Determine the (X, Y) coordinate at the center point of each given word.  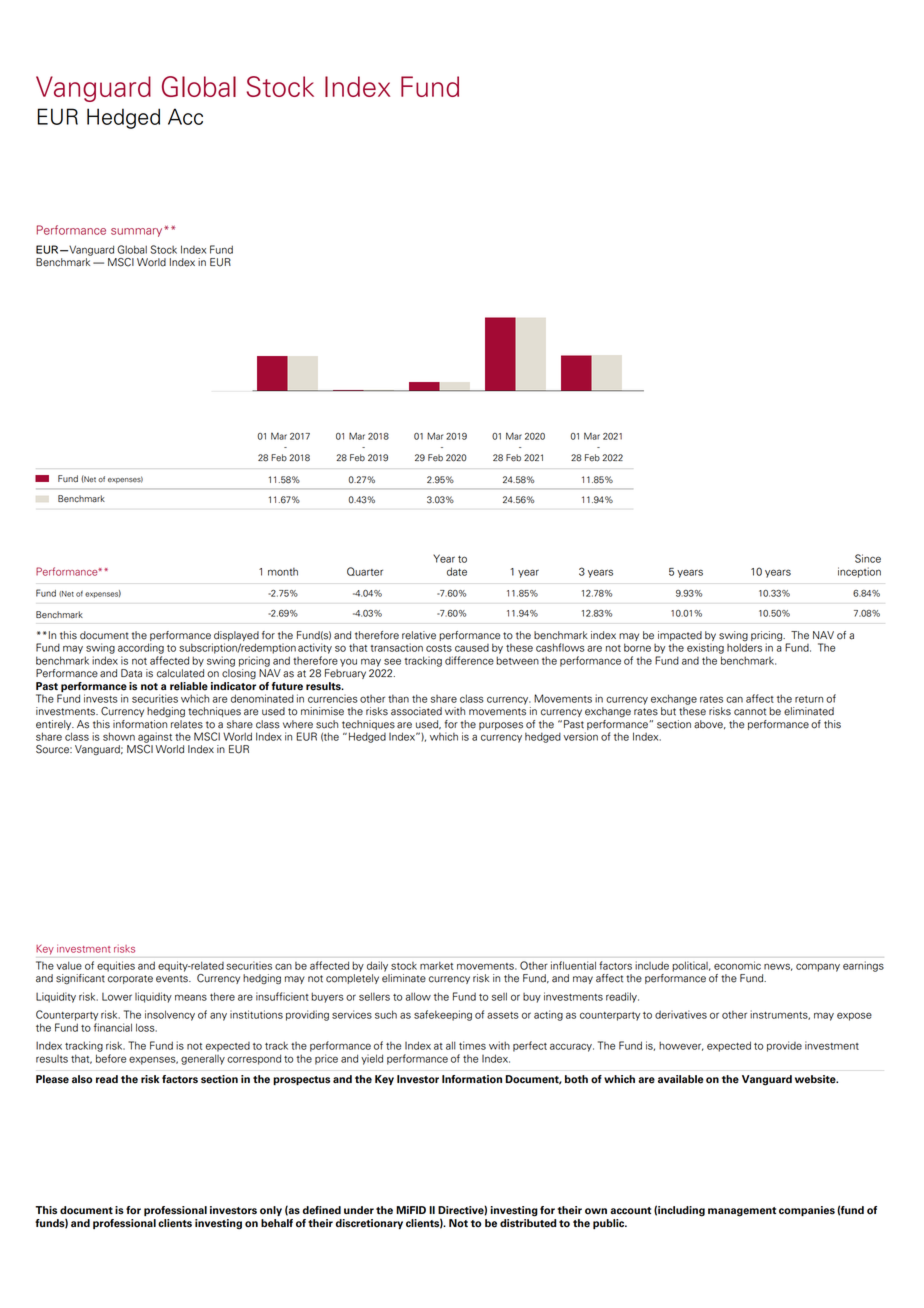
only (271, 1211)
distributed (528, 1223)
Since (868, 558)
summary (138, 232)
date (457, 571)
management (742, 1212)
